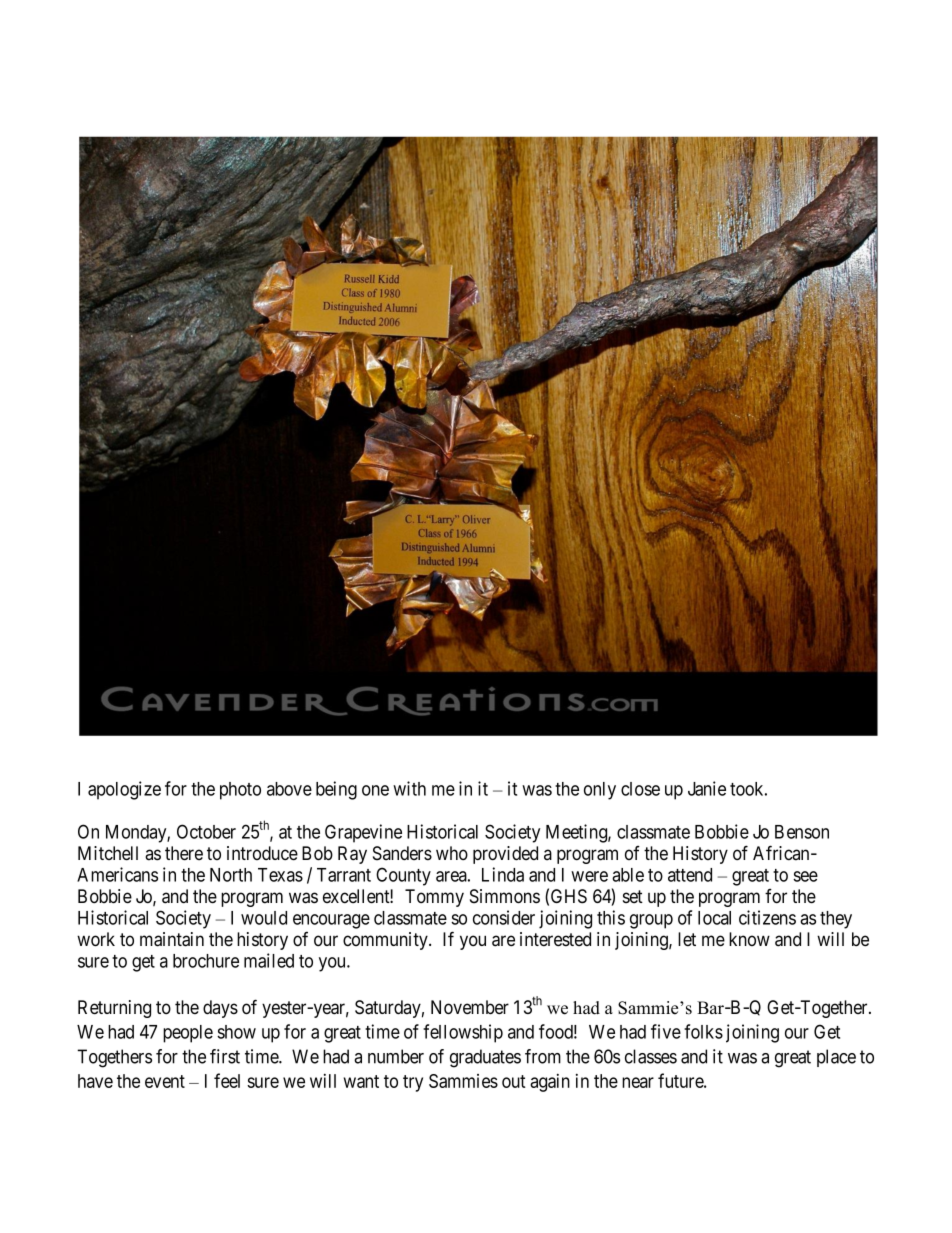 This screenshot has height=1233, width=952. What do you see at coordinates (470, 1007) in the screenshot?
I see `November` at bounding box center [470, 1007].
